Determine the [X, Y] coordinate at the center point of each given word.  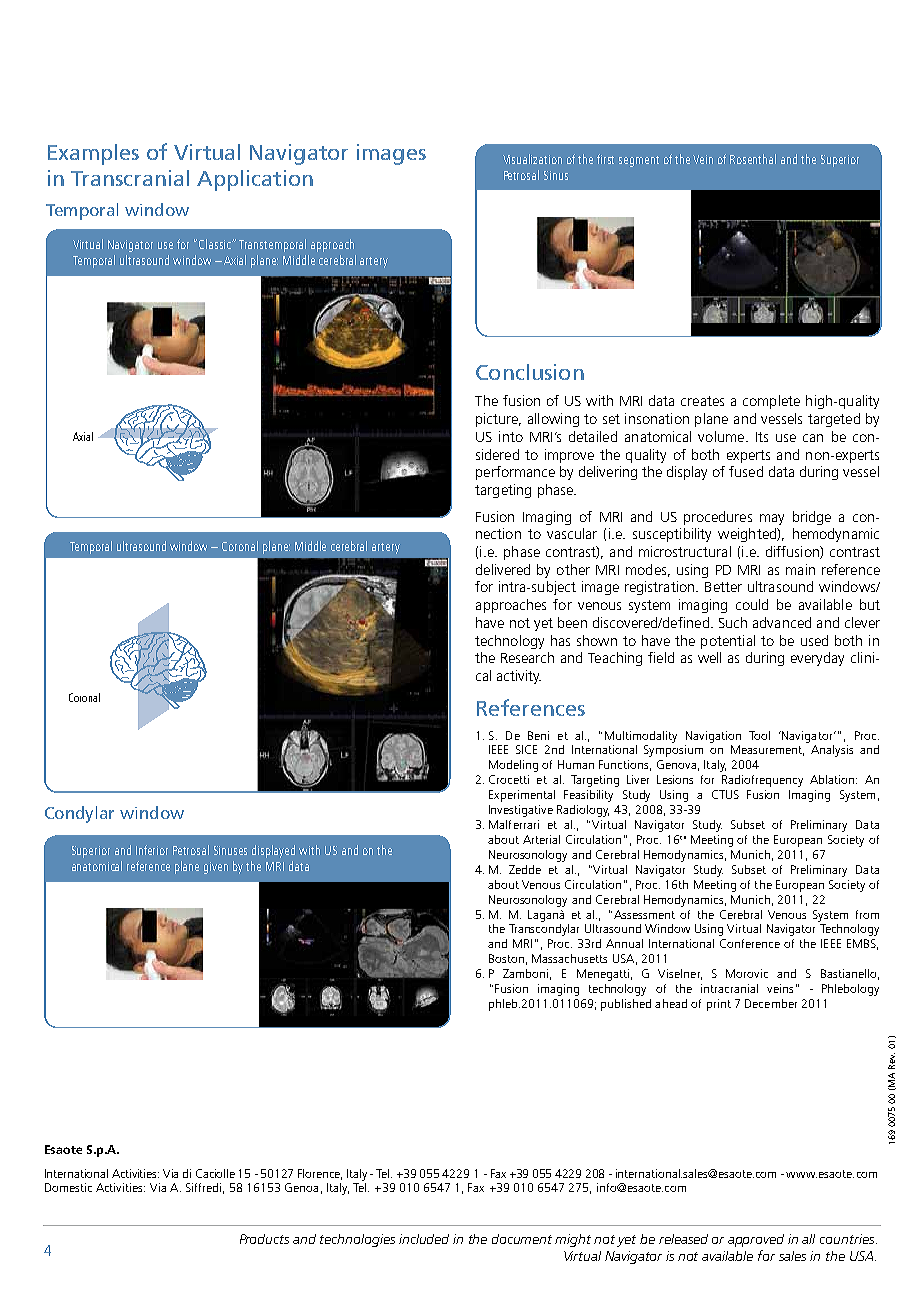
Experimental [522, 796]
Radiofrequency [762, 781]
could [752, 604]
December [771, 1003]
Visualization [532, 159]
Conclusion [530, 372]
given [216, 868]
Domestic [68, 1187]
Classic [216, 244]
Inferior [152, 850]
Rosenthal [753, 159]
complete [771, 402]
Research [527, 657]
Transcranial [130, 178]
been [572, 622]
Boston [506, 958]
